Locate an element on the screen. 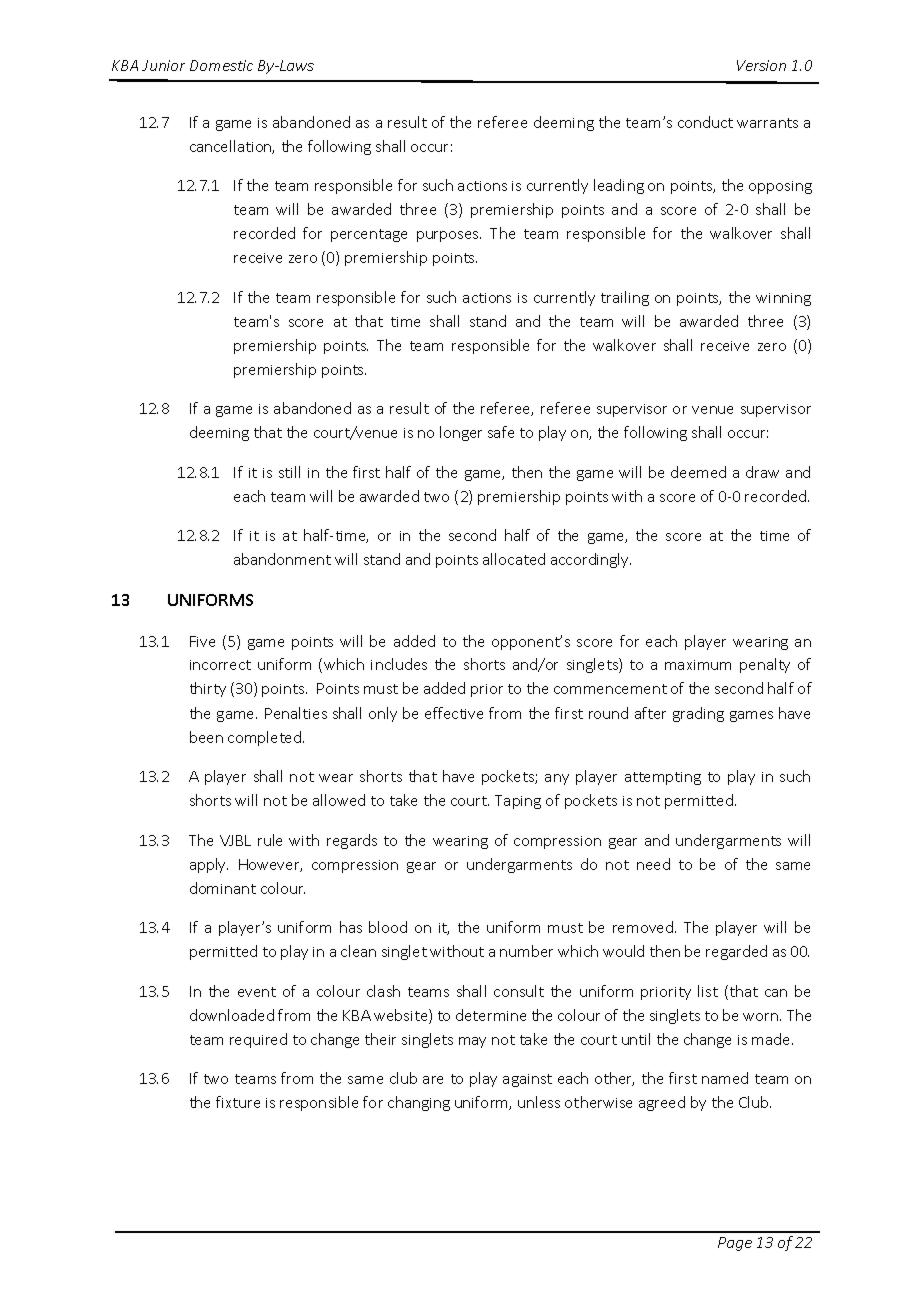 Image resolution: width=924 pixels, height=1308 pixels. Domestic is located at coordinates (221, 65).
